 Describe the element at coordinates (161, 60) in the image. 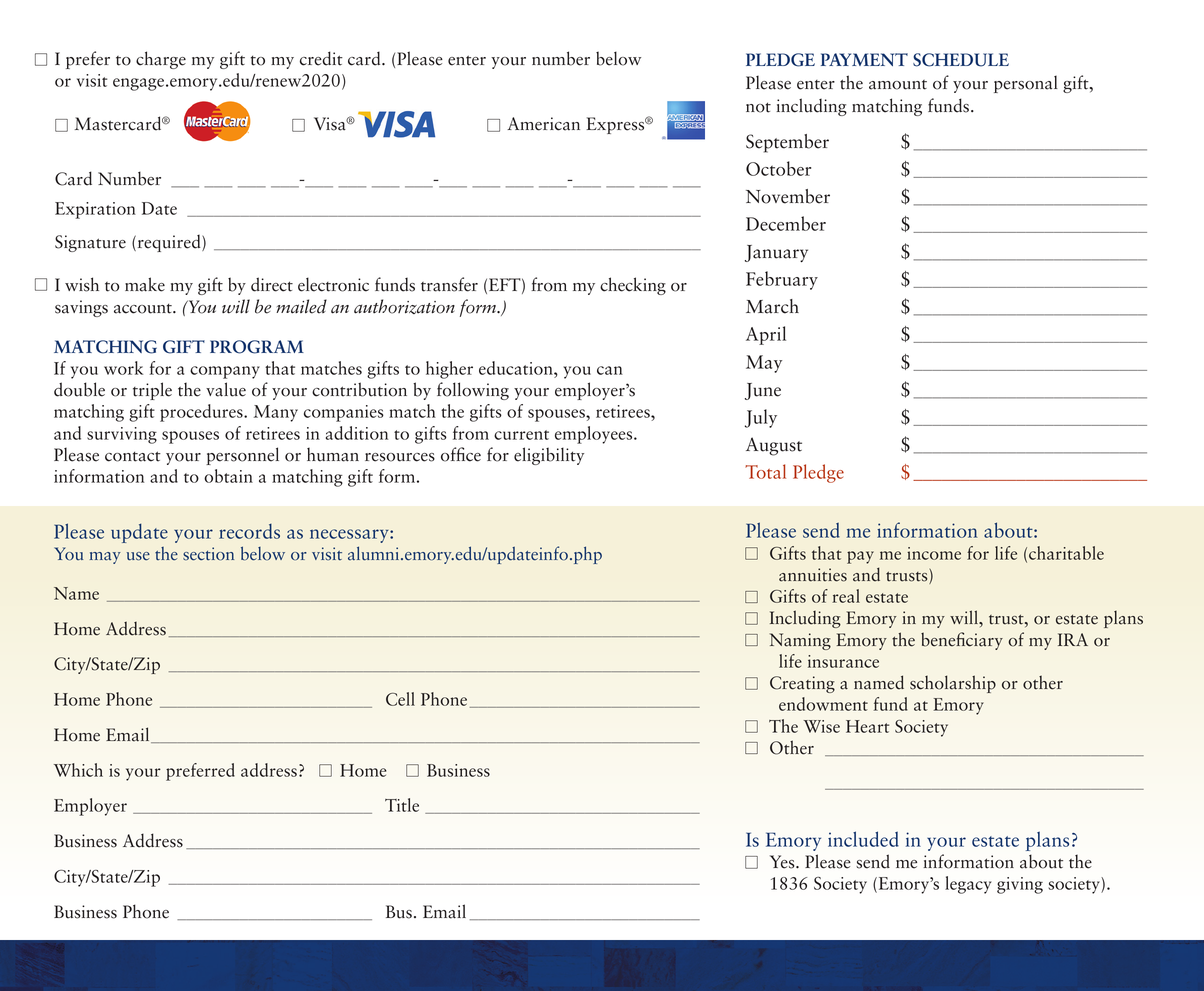

I see `charge` at that location.
